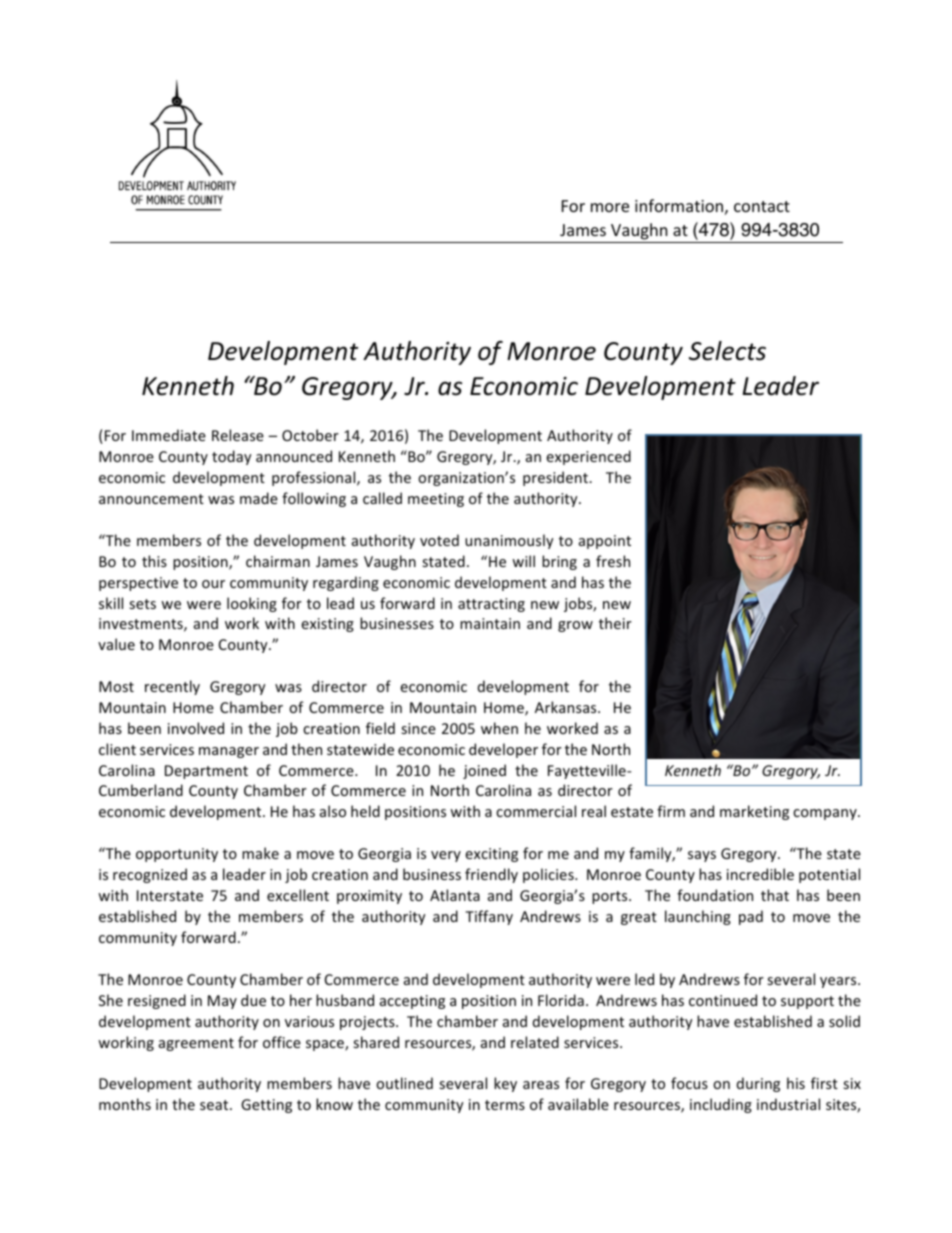 This screenshot has width=952, height=1233. What do you see at coordinates (615, 623) in the screenshot?
I see `their` at bounding box center [615, 623].
